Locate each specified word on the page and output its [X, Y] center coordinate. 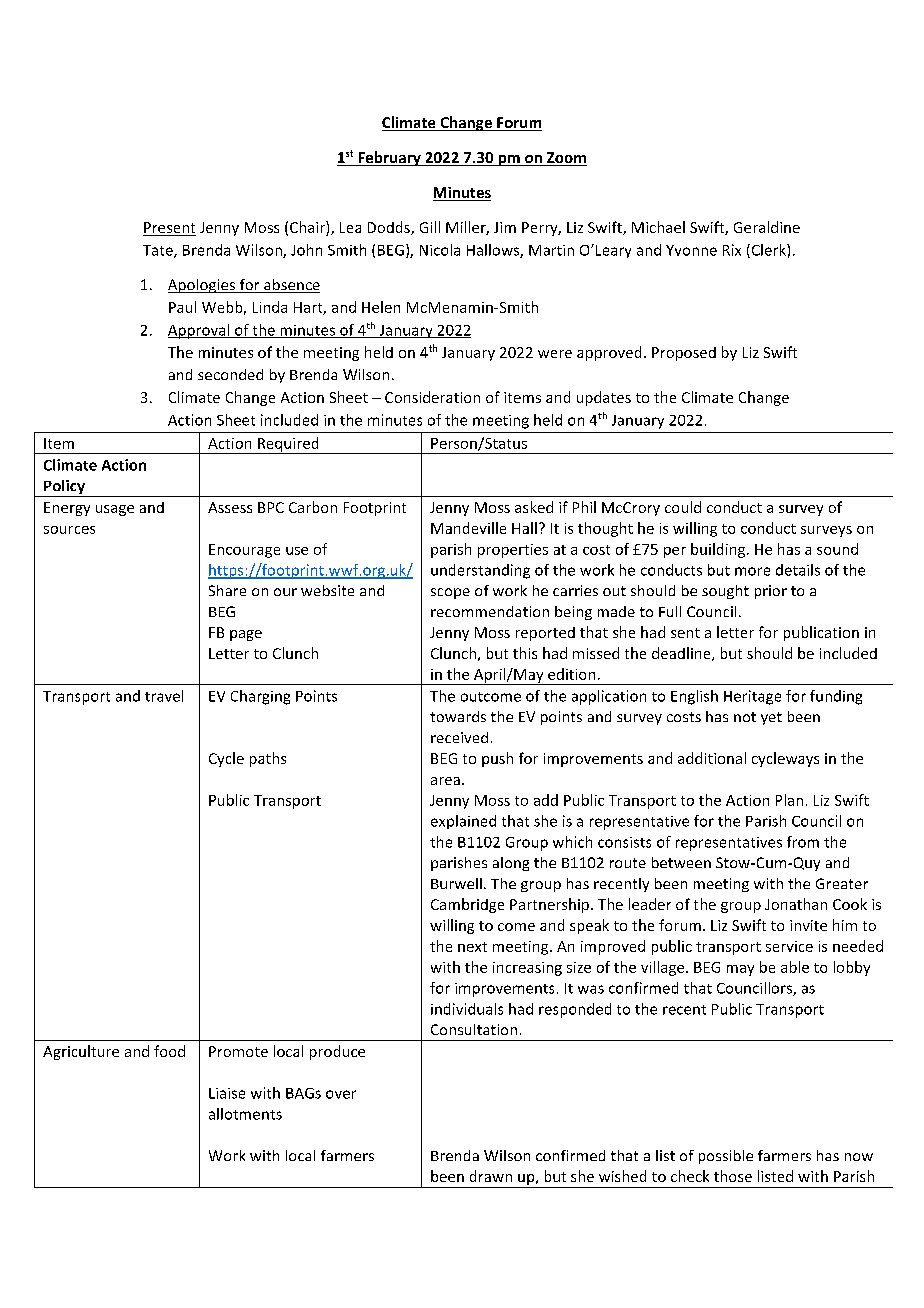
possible [726, 1157]
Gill [430, 227]
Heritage [752, 697]
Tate [159, 251]
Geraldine [767, 227]
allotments [245, 1114]
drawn [491, 1176]
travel [164, 696]
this [525, 653]
